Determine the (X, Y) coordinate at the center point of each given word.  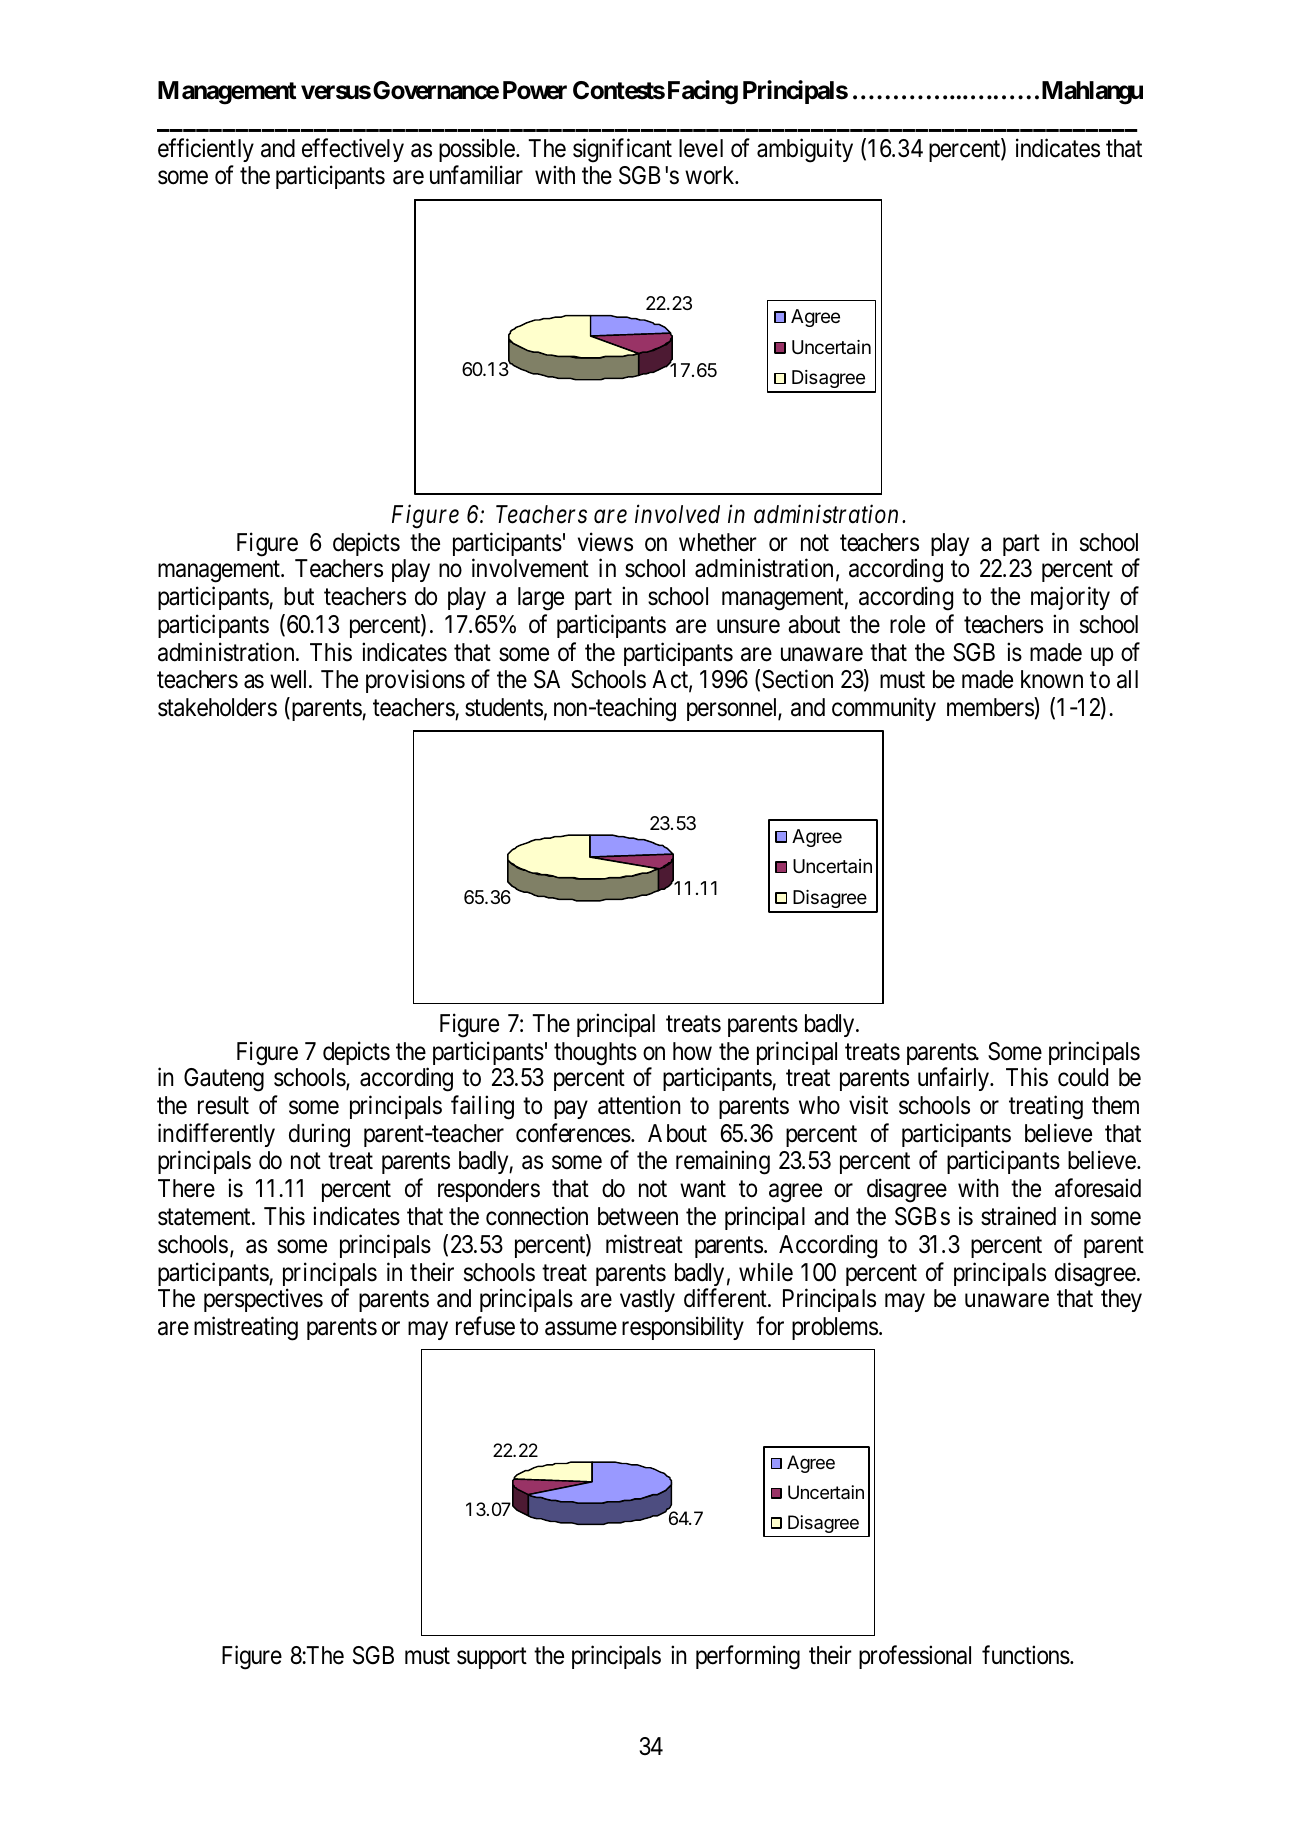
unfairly (954, 1079)
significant (622, 150)
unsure (748, 627)
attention (639, 1105)
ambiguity (805, 150)
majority (1070, 598)
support (492, 1658)
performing (748, 1657)
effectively (353, 150)
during (319, 1135)
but (299, 596)
